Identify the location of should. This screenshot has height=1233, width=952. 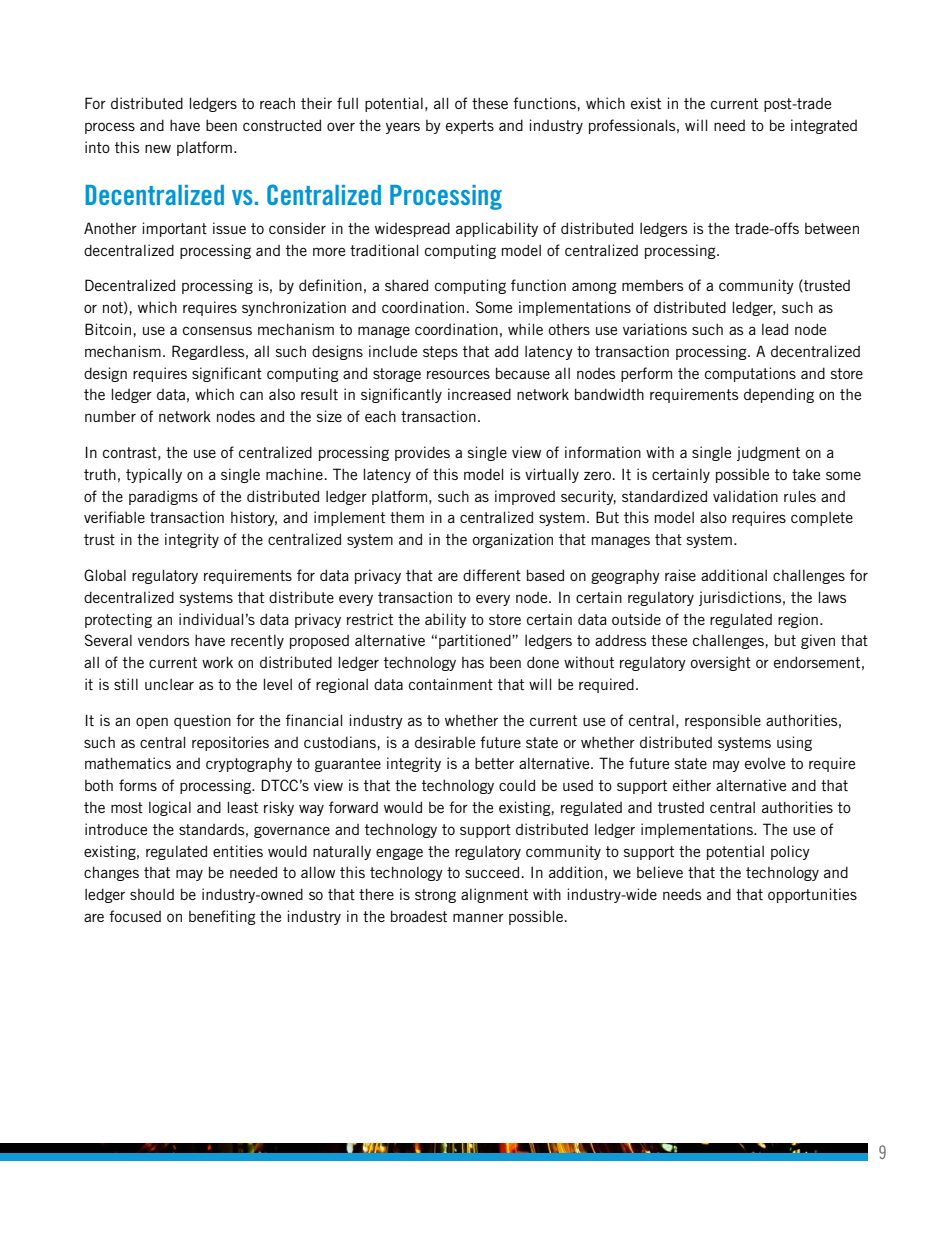
(152, 894).
